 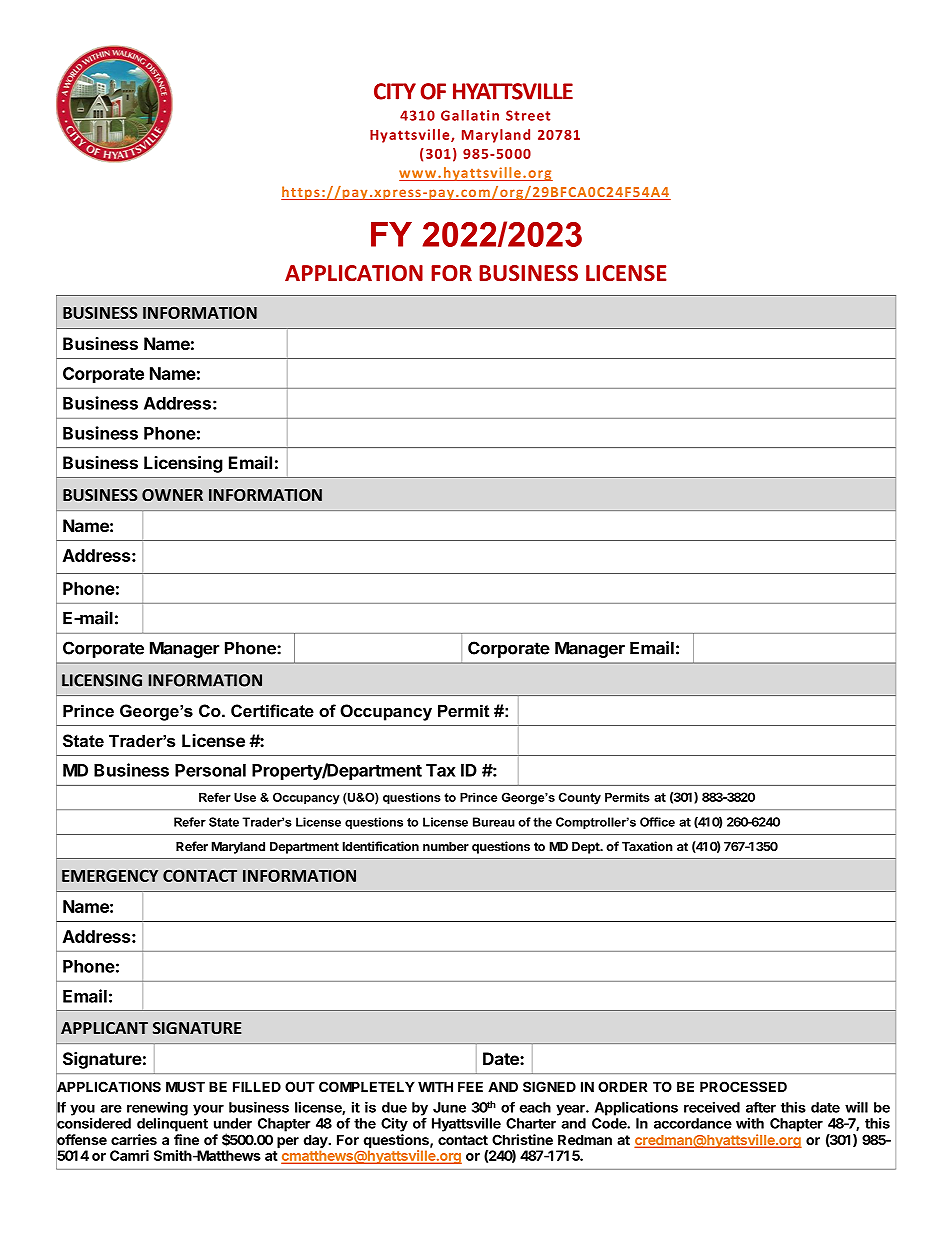 I want to click on County, so click(x=580, y=798).
